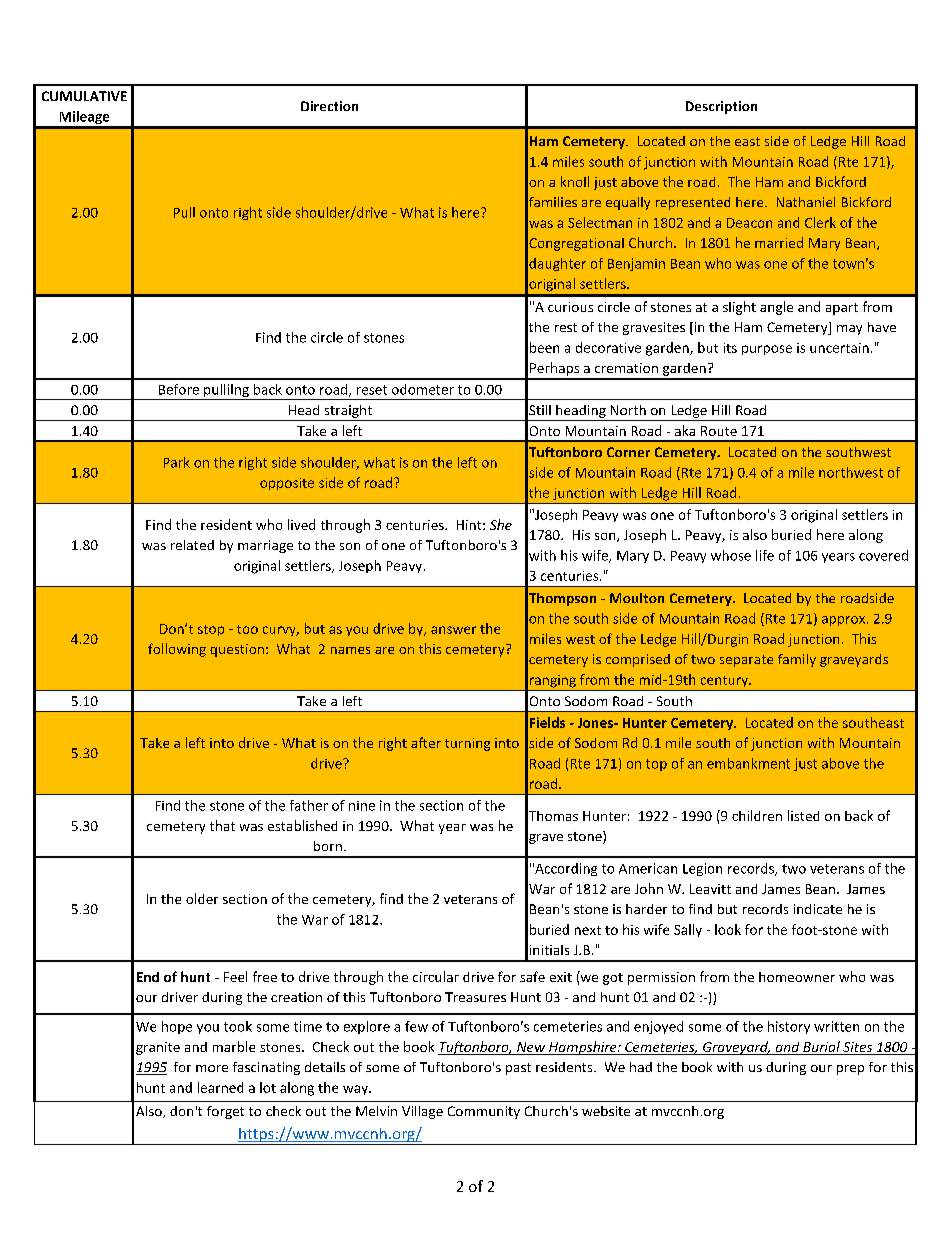 This image has height=1233, width=952. Describe the element at coordinates (84, 96) in the image. I see `CUMULATIVE` at that location.
